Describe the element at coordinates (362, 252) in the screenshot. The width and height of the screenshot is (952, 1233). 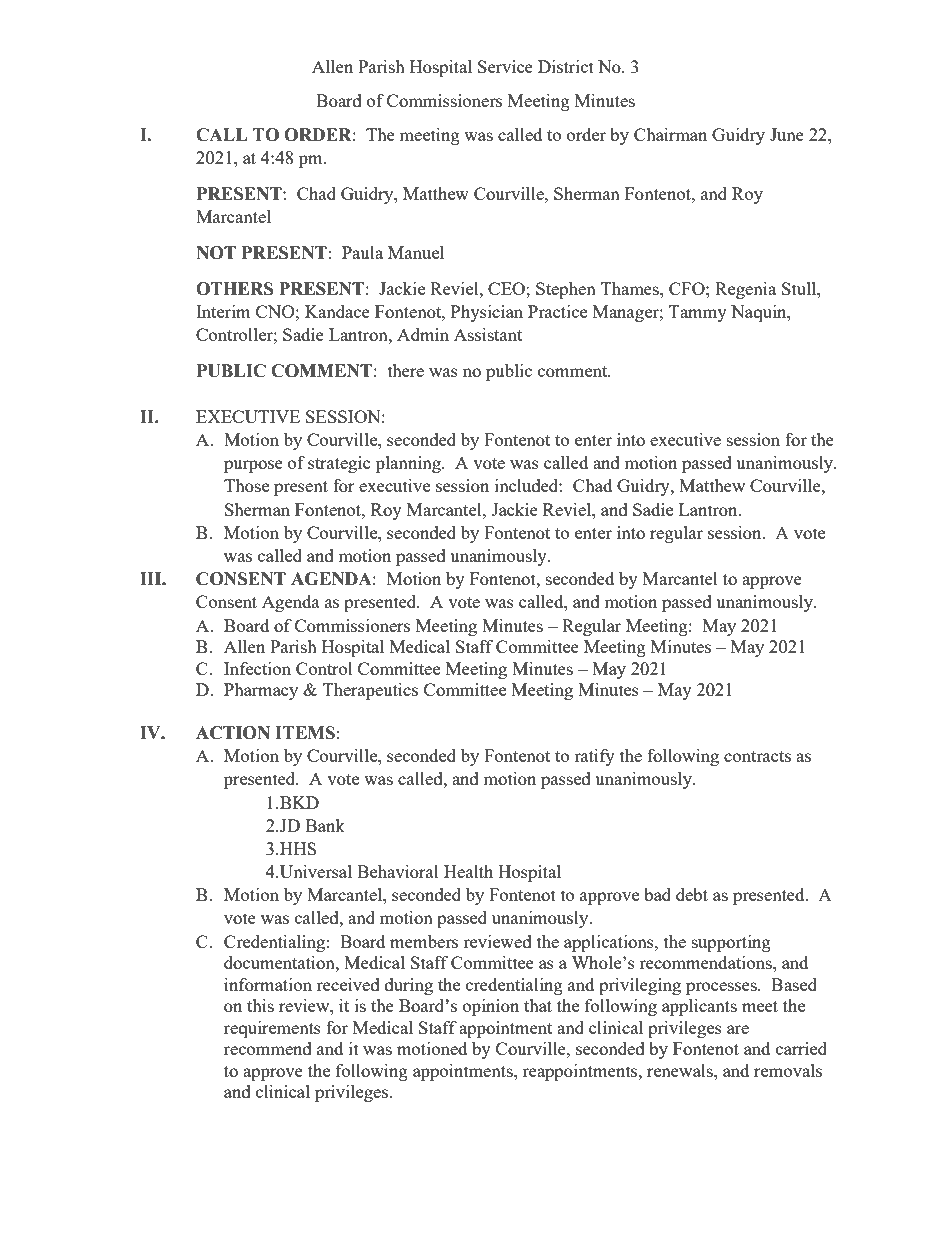
I see `Paula` at that location.
